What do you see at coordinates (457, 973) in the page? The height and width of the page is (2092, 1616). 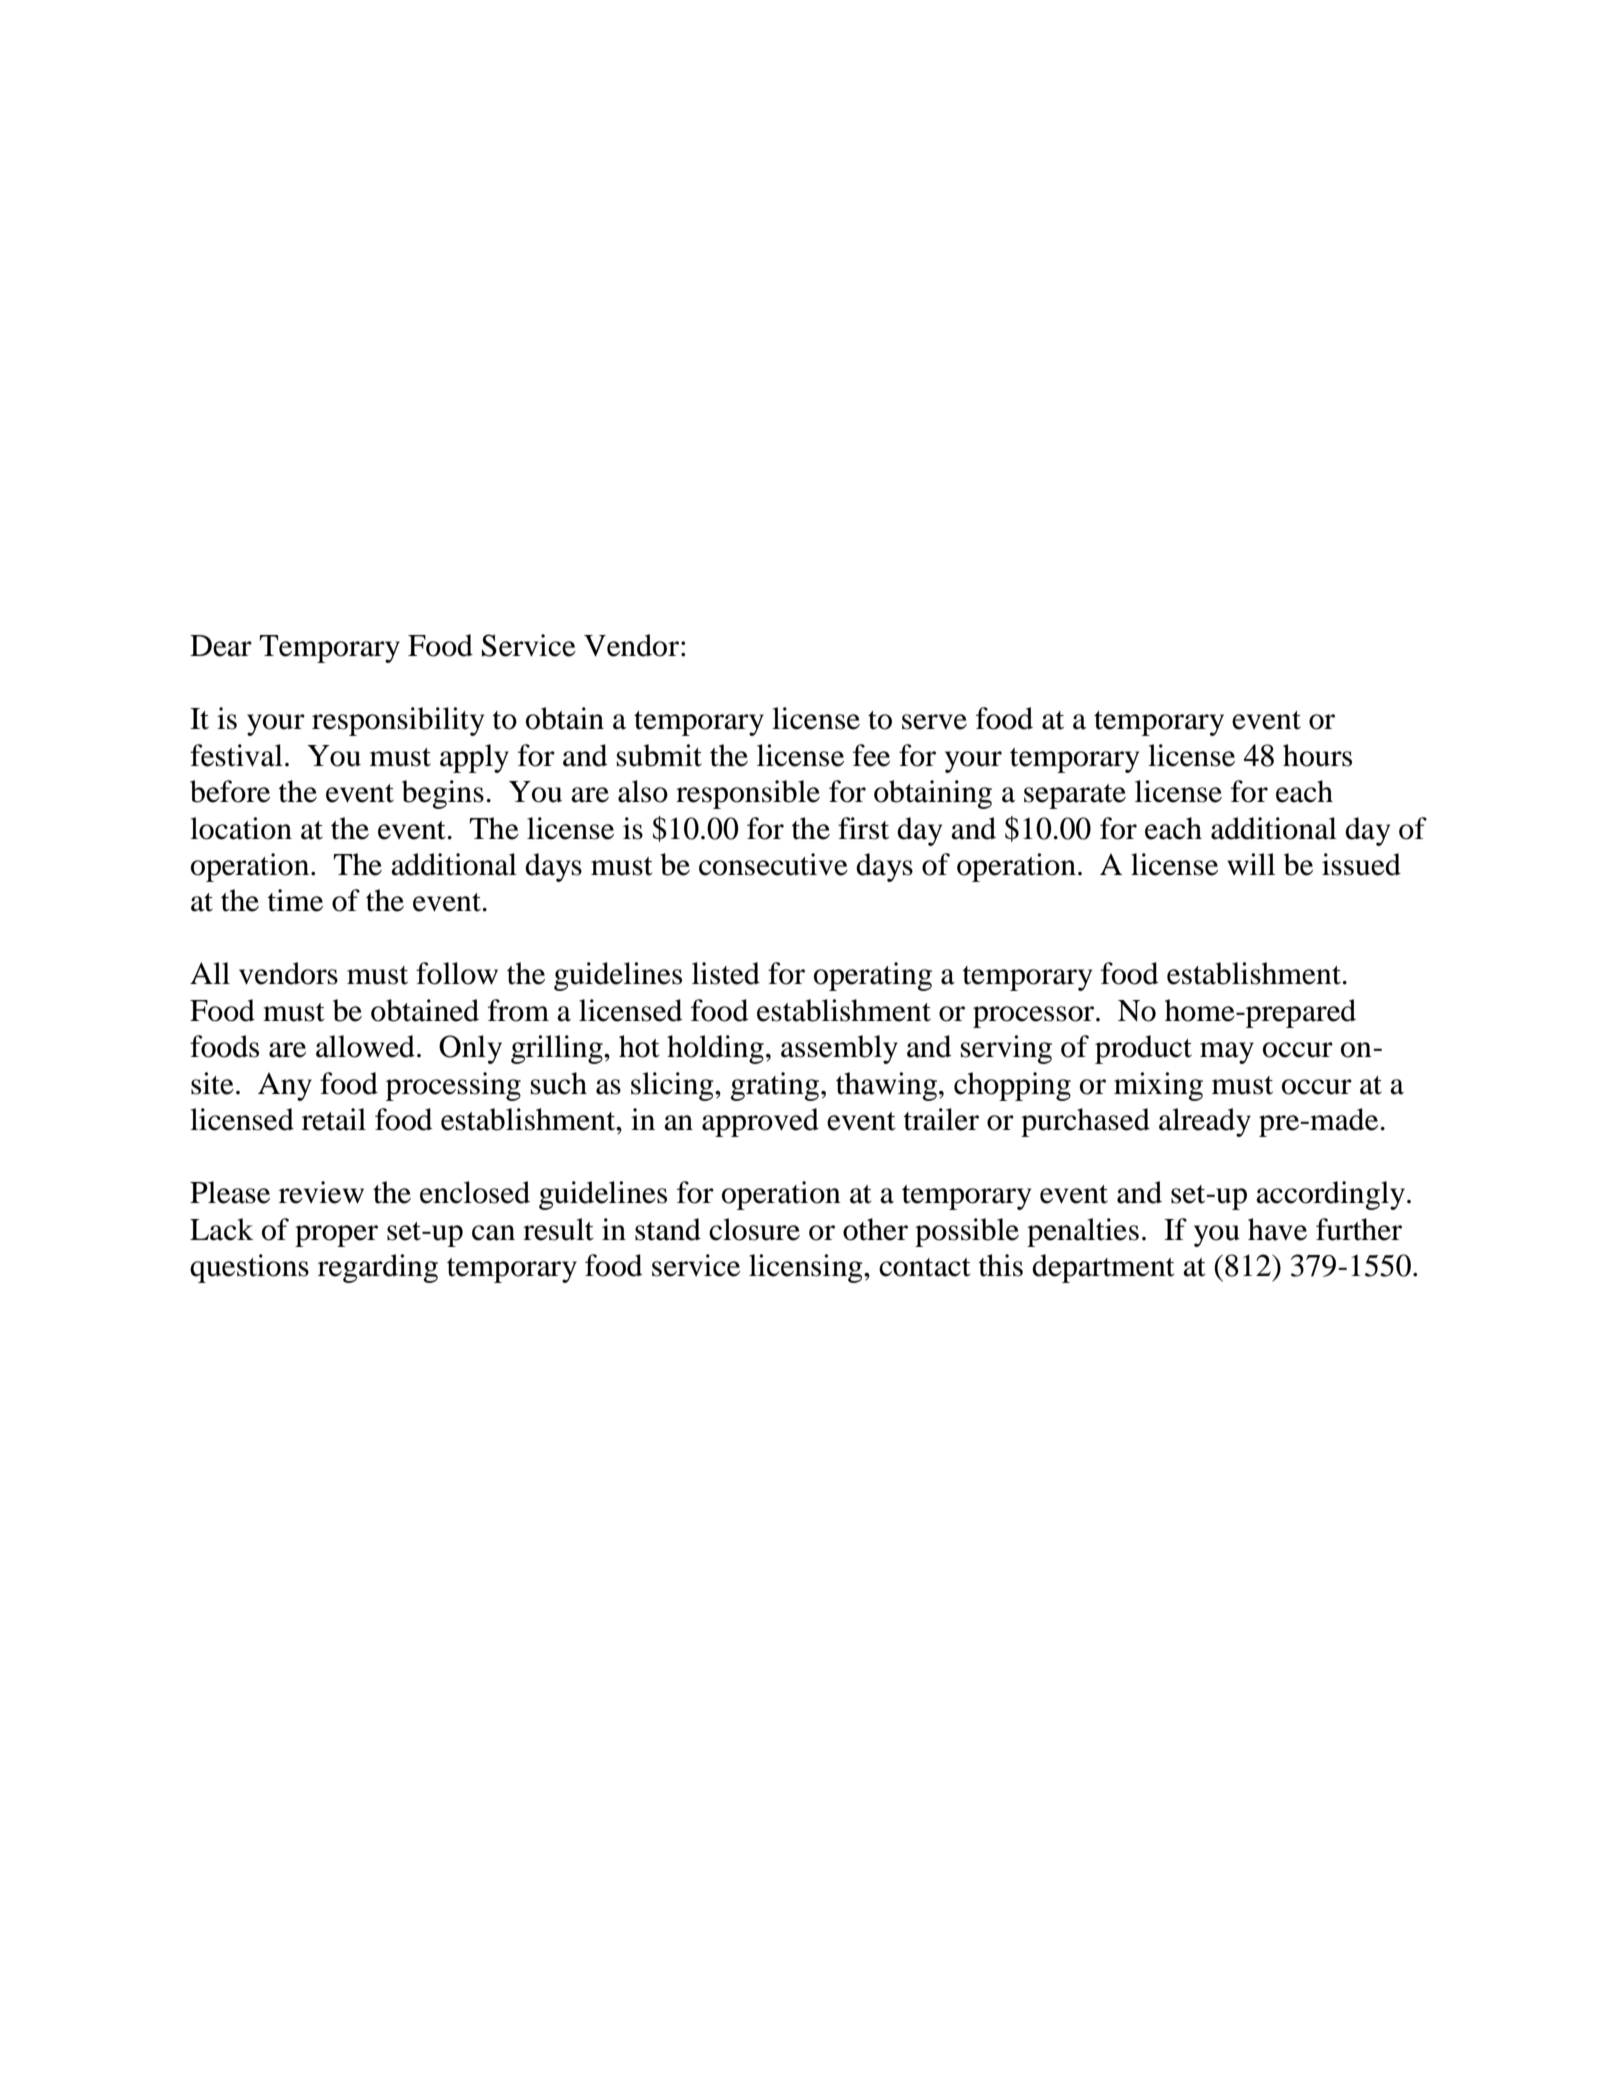 I see `follow` at bounding box center [457, 973].
